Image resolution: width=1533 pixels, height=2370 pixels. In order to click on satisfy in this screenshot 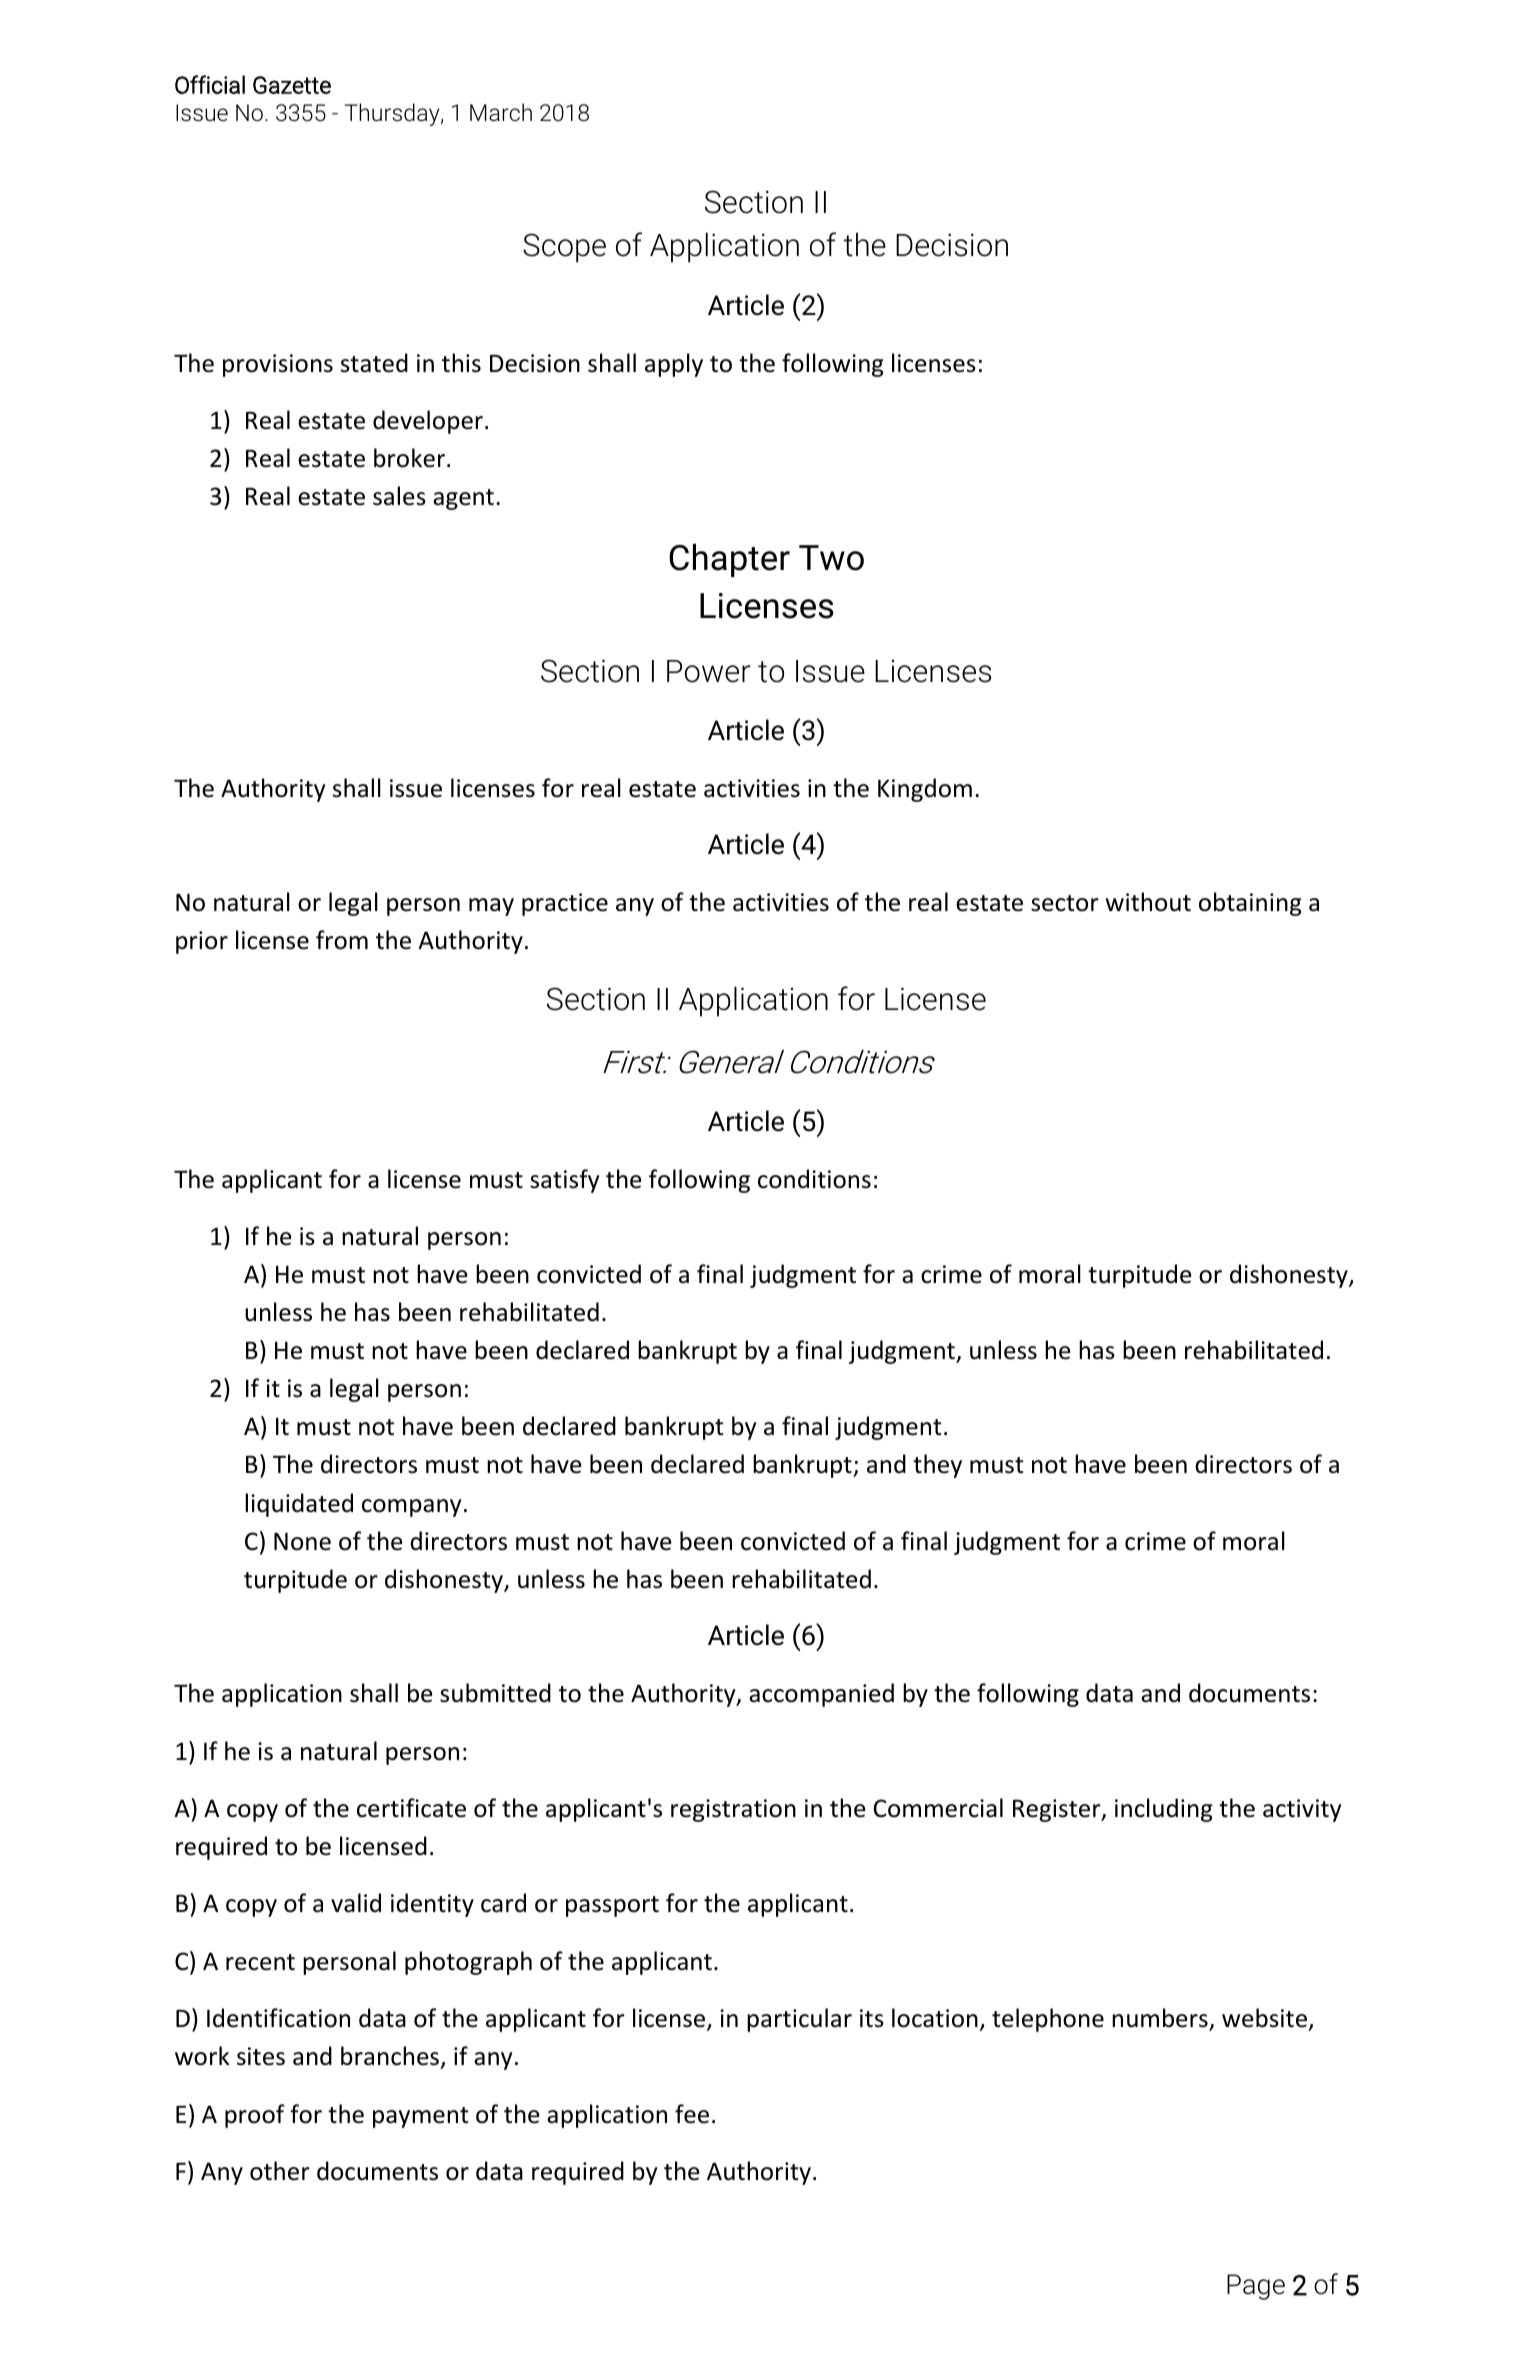, I will do `click(564, 1181)`.
